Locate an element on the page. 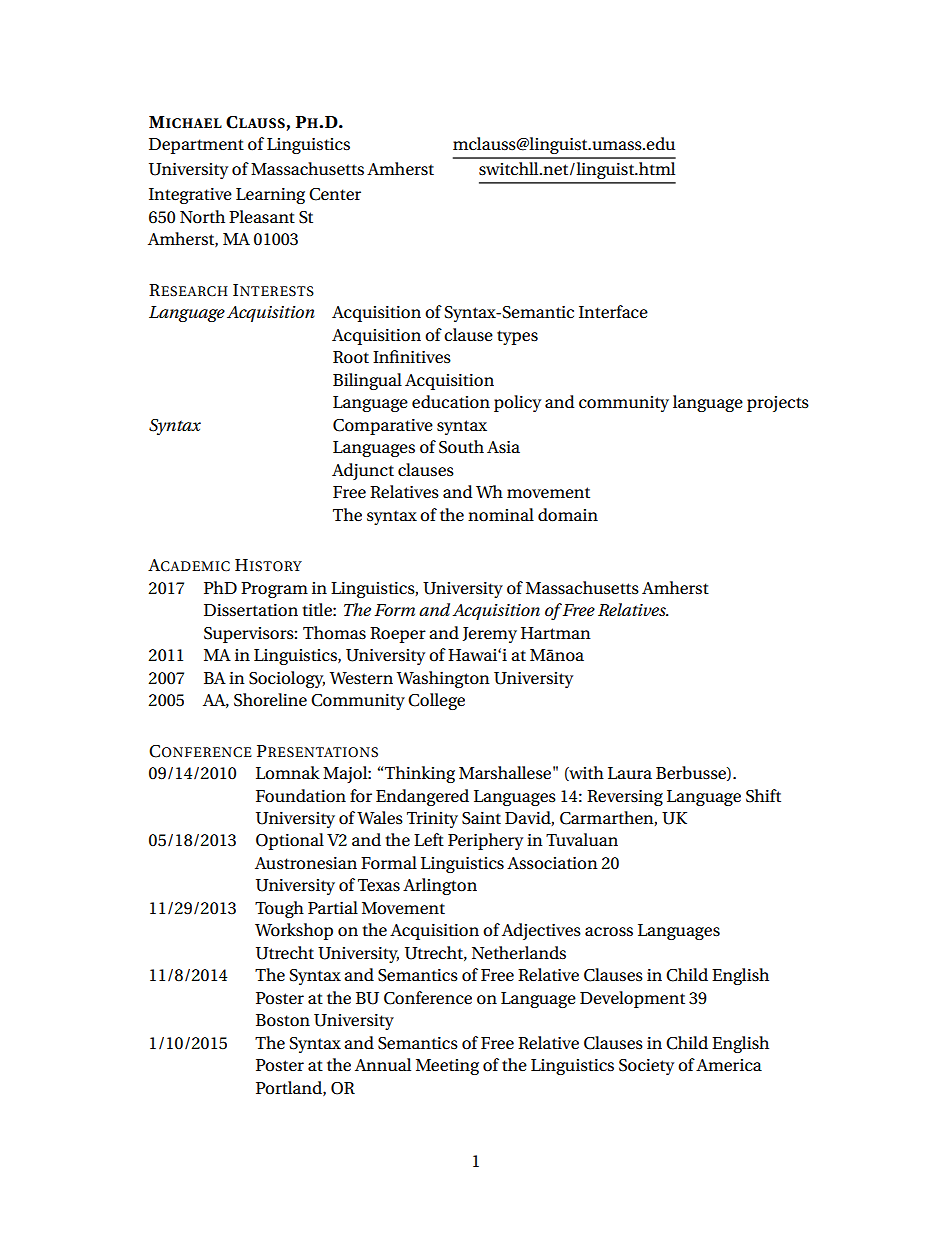 Image resolution: width=952 pixels, height=1233 pixels. Interface is located at coordinates (613, 312).
